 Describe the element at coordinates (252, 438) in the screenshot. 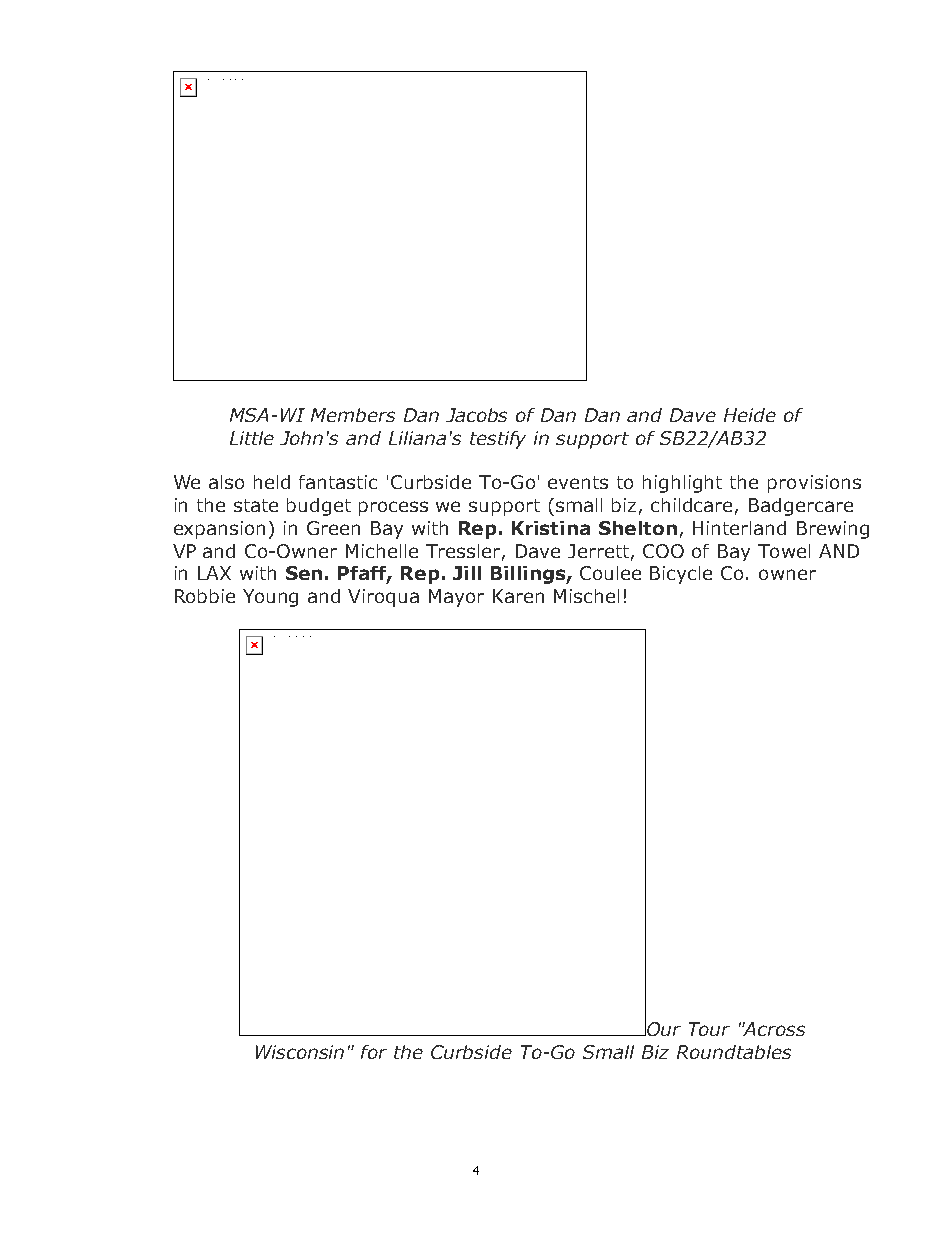

I see `Little` at that location.
